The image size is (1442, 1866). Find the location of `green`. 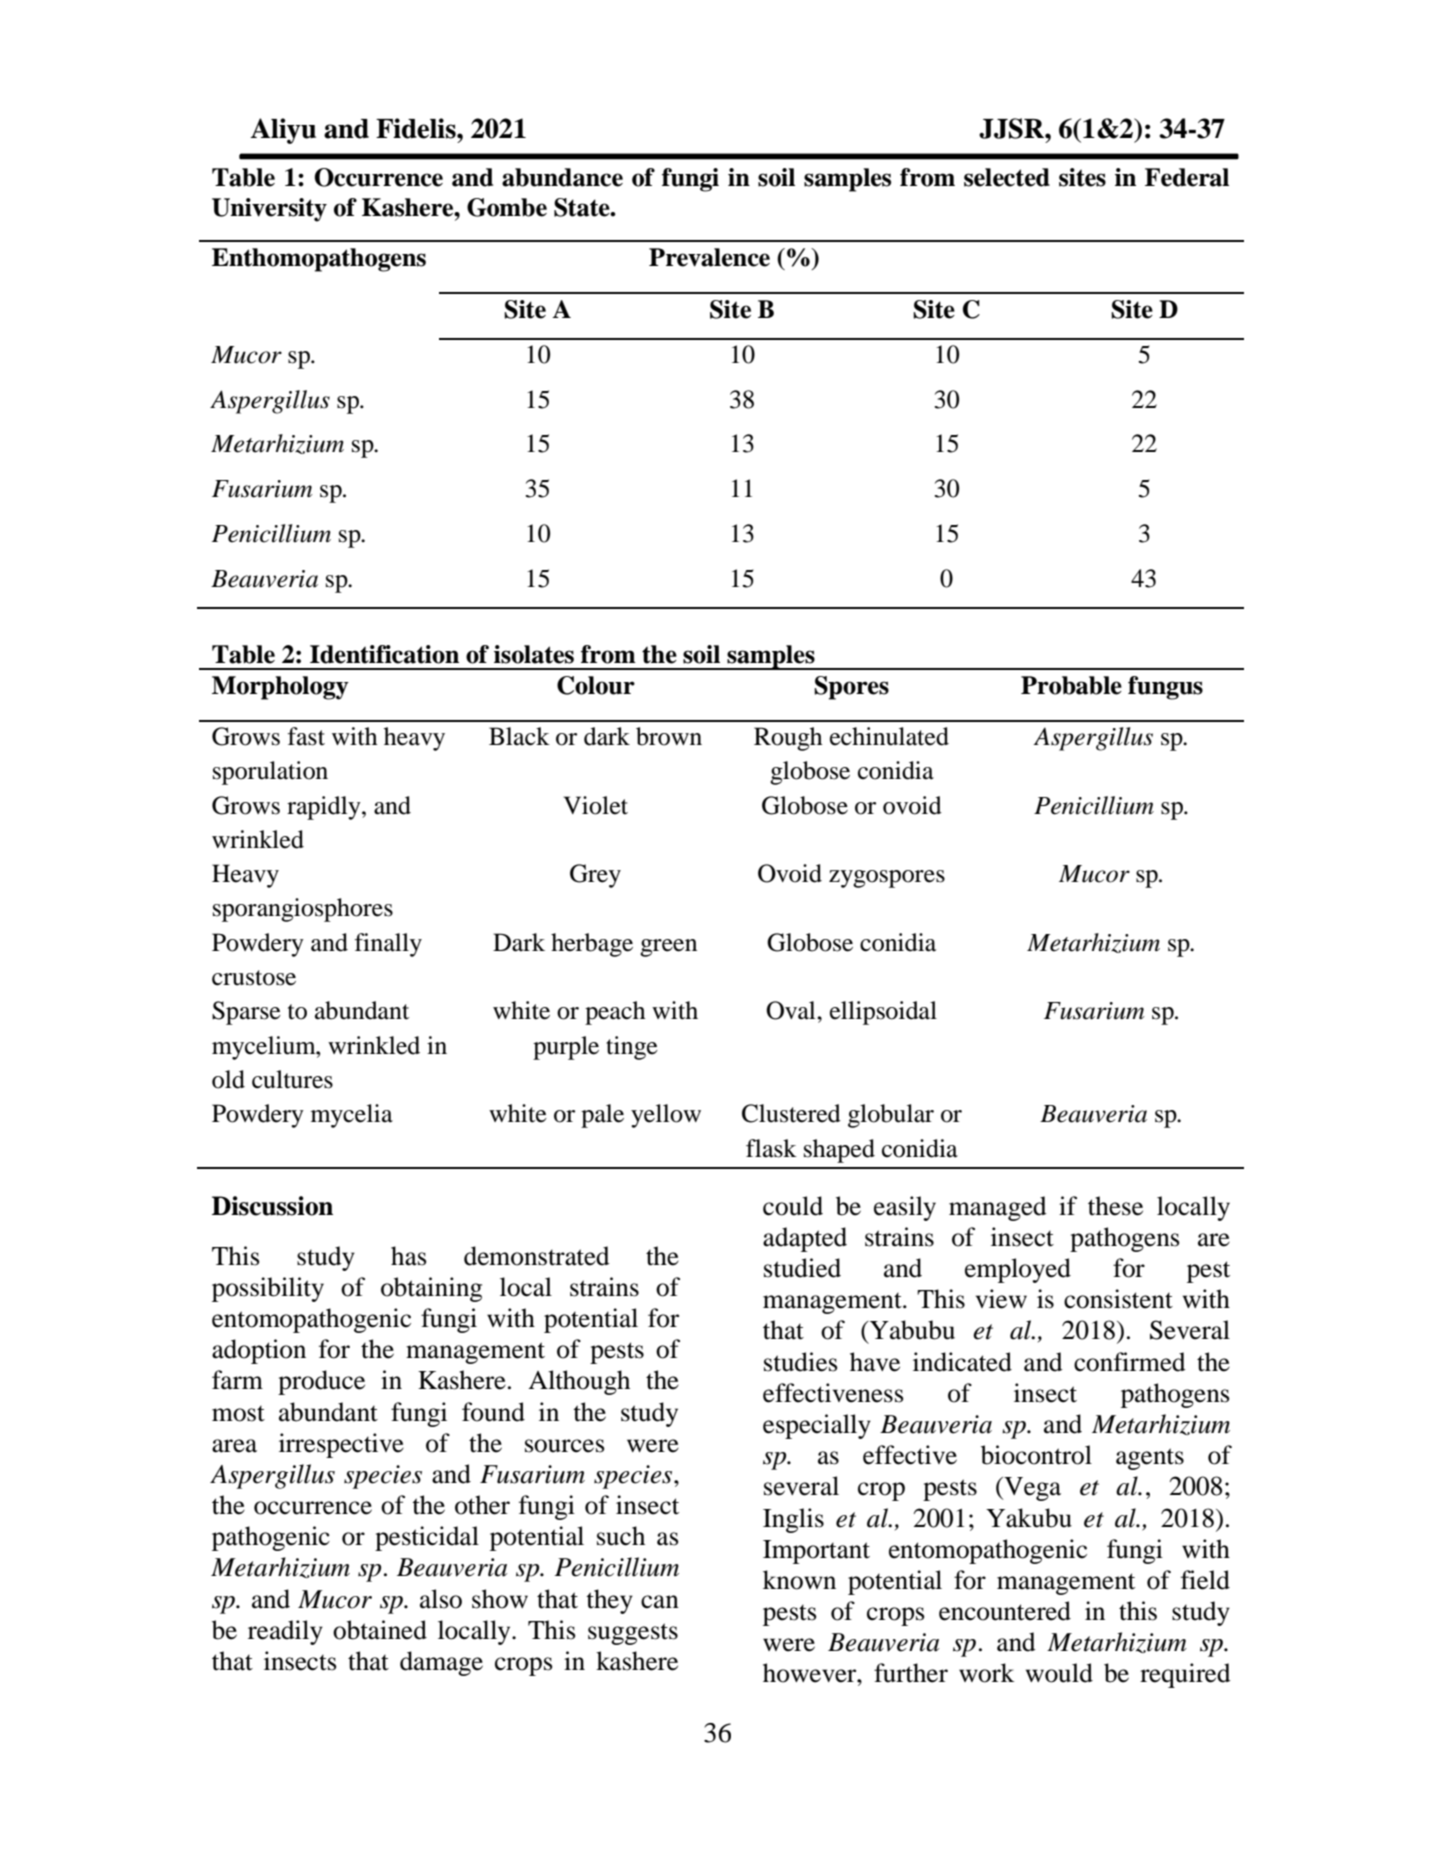

green is located at coordinates (668, 948).
